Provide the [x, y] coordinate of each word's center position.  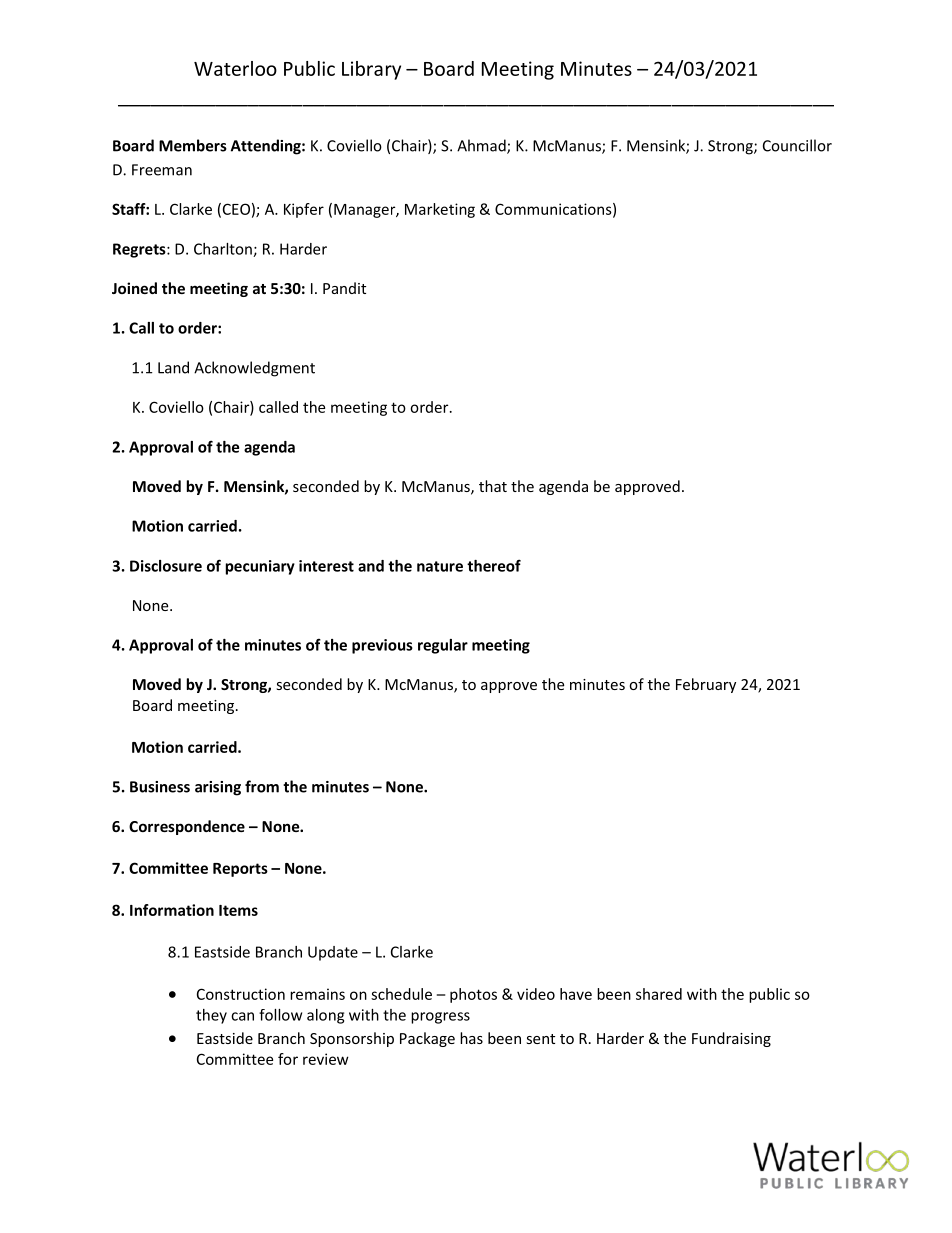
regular [443, 646]
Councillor [797, 145]
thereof [494, 565]
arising [218, 788]
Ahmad [482, 146]
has [471, 1038]
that [493, 486]
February [706, 685]
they [211, 1016]
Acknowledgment [254, 369]
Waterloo [235, 68]
